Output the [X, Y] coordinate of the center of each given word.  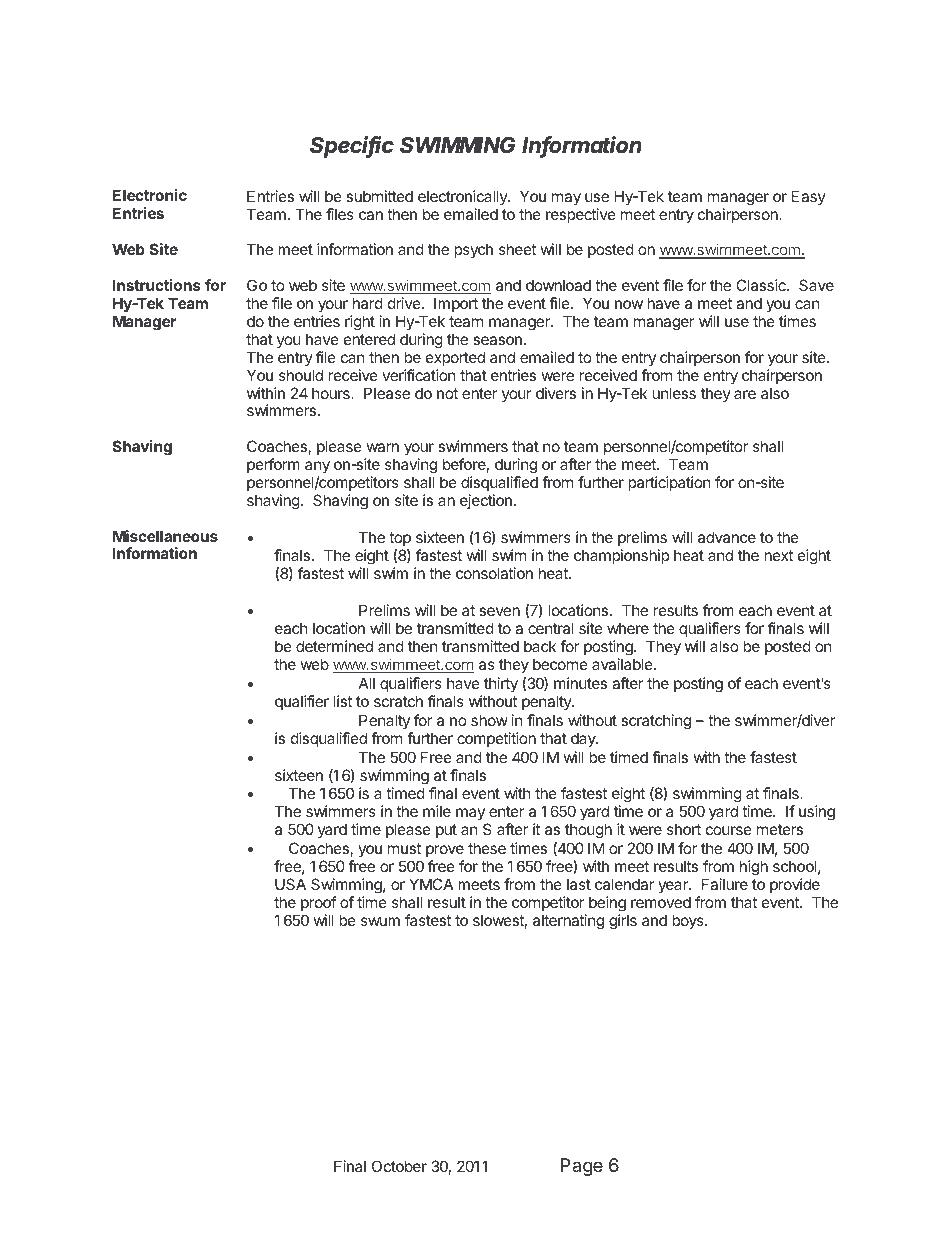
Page [582, 1167]
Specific [352, 147]
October [399, 1166]
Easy [809, 197]
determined [334, 646]
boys [689, 921]
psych [473, 250]
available [623, 664]
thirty [501, 684]
